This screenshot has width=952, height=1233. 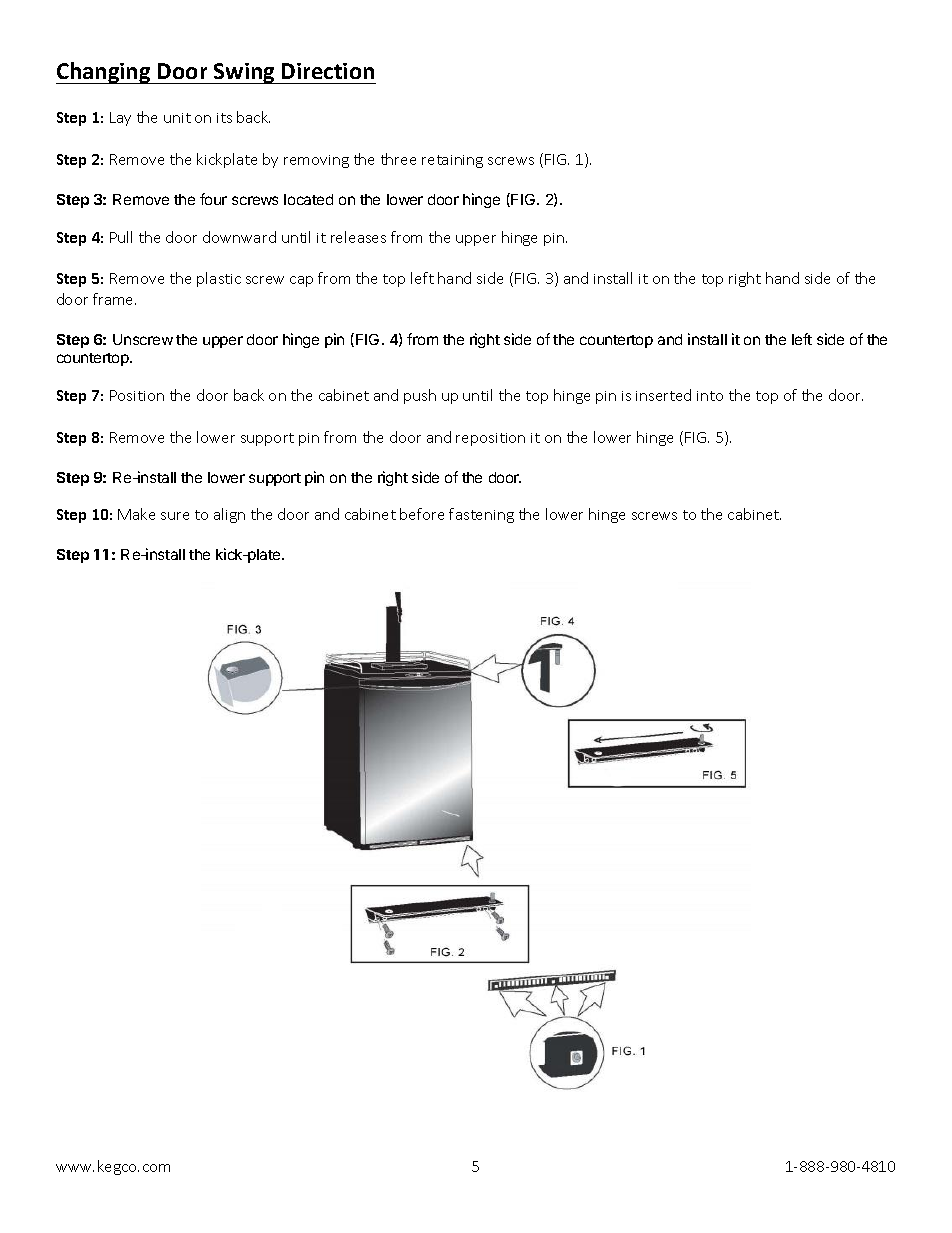 I want to click on Direction, so click(x=328, y=71).
